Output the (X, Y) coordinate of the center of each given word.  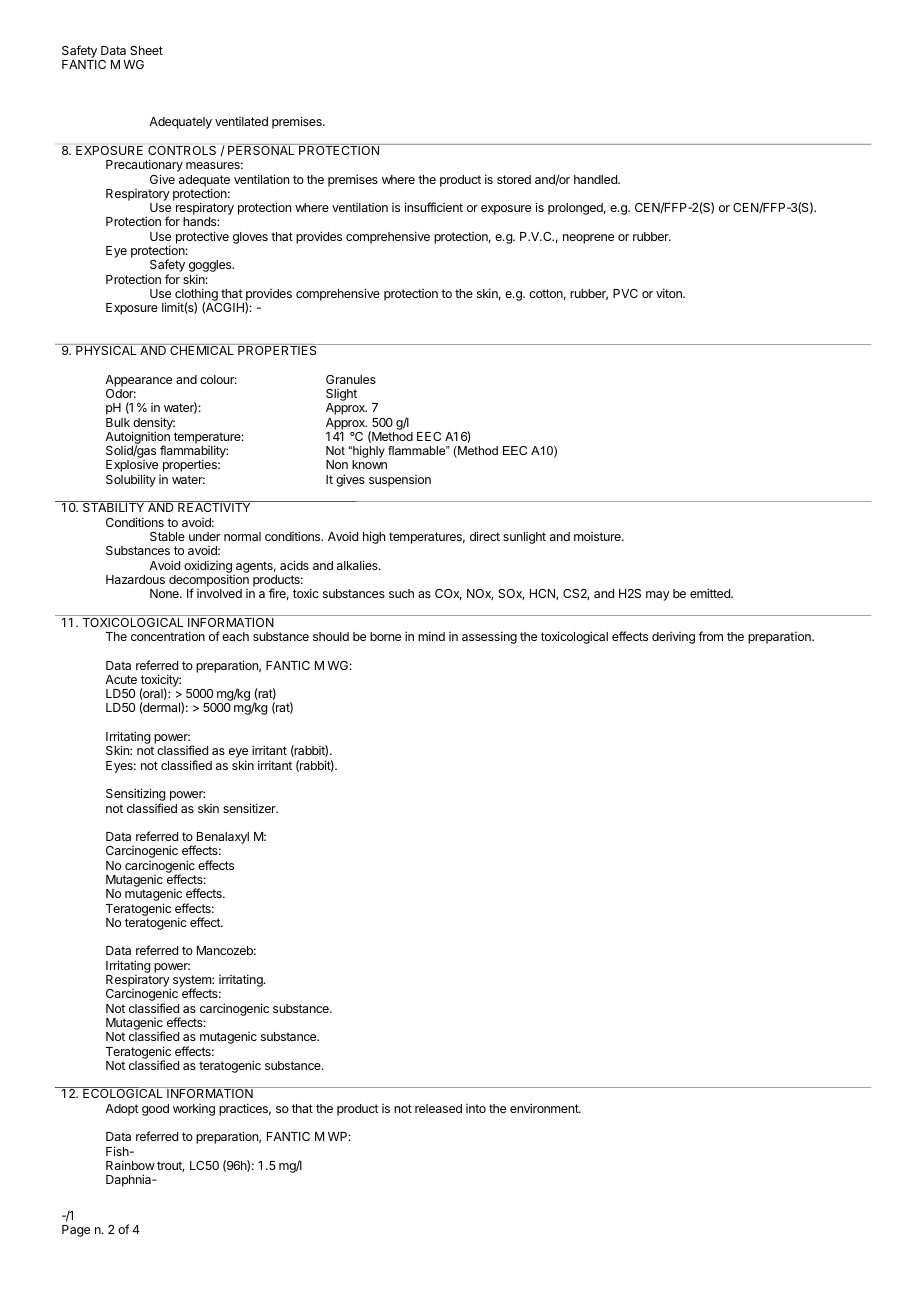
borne (385, 636)
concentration (168, 636)
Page (76, 1231)
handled (596, 179)
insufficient (434, 207)
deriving (673, 638)
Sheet (146, 50)
